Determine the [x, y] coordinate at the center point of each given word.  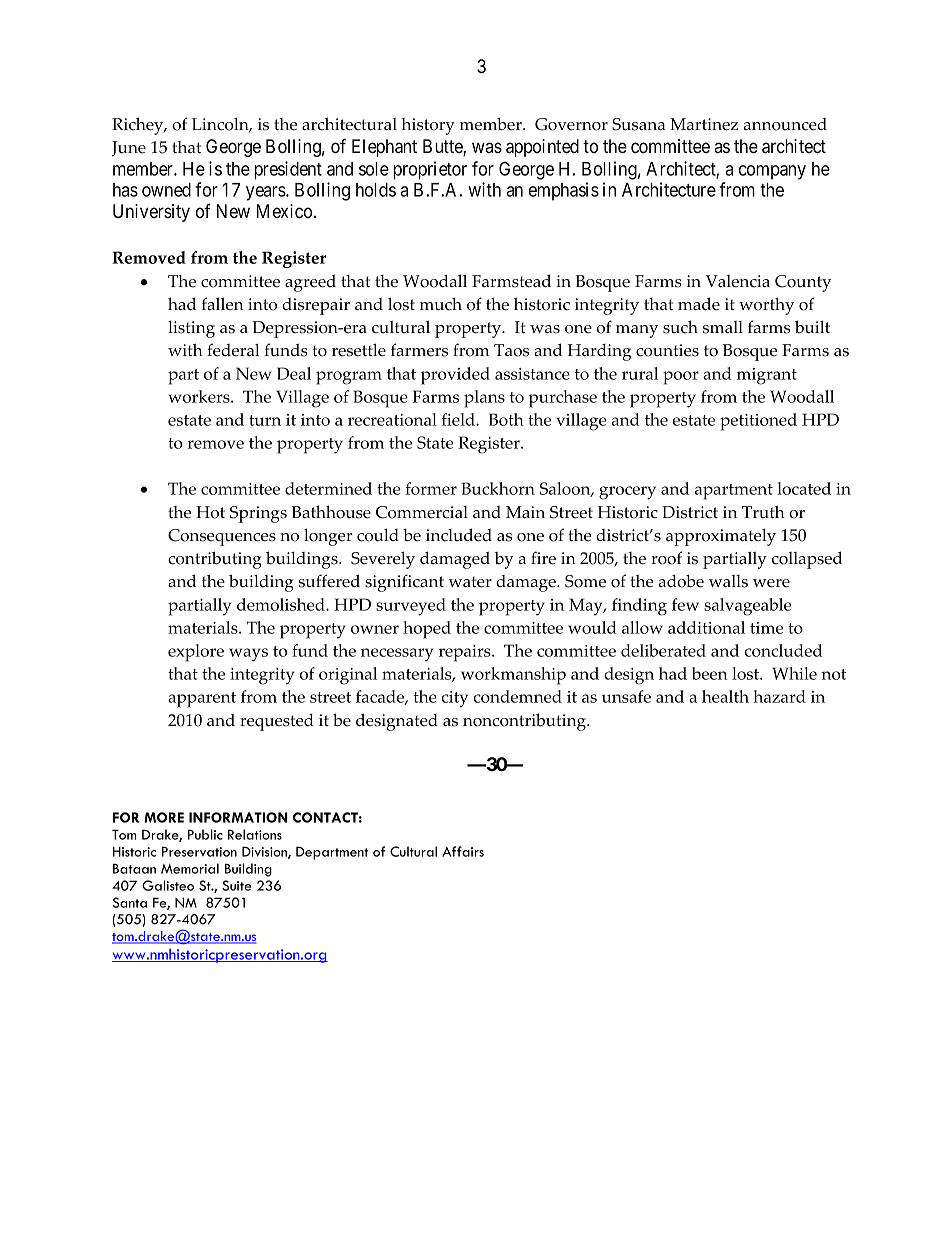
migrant [767, 376]
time [766, 628]
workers [200, 396]
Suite [236, 885]
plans [484, 399]
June [129, 149]
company [772, 172]
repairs [466, 653]
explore [196, 653]
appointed [542, 148]
